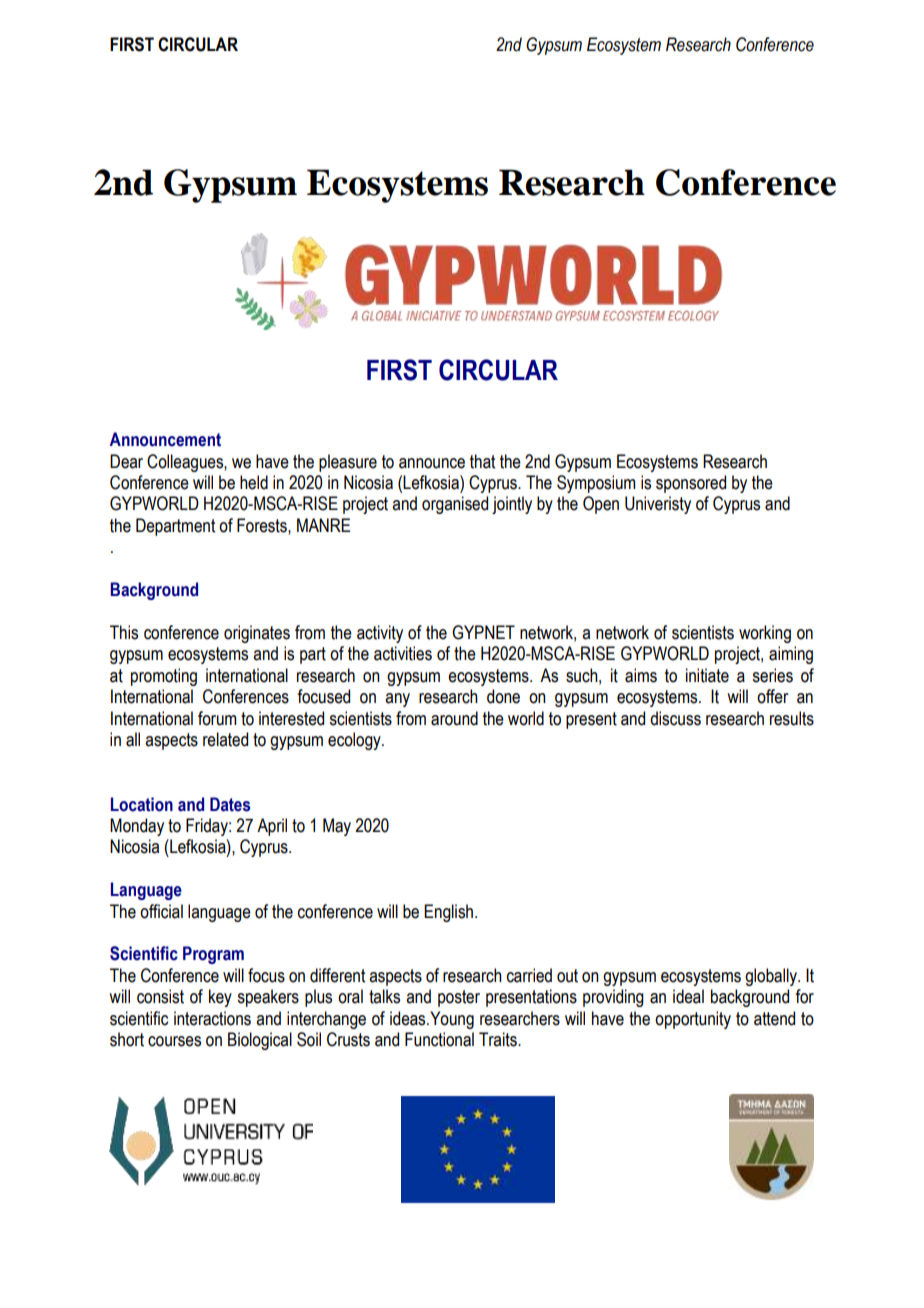 The image size is (924, 1308). Describe the element at coordinates (212, 1018) in the screenshot. I see `interactions` at that location.
